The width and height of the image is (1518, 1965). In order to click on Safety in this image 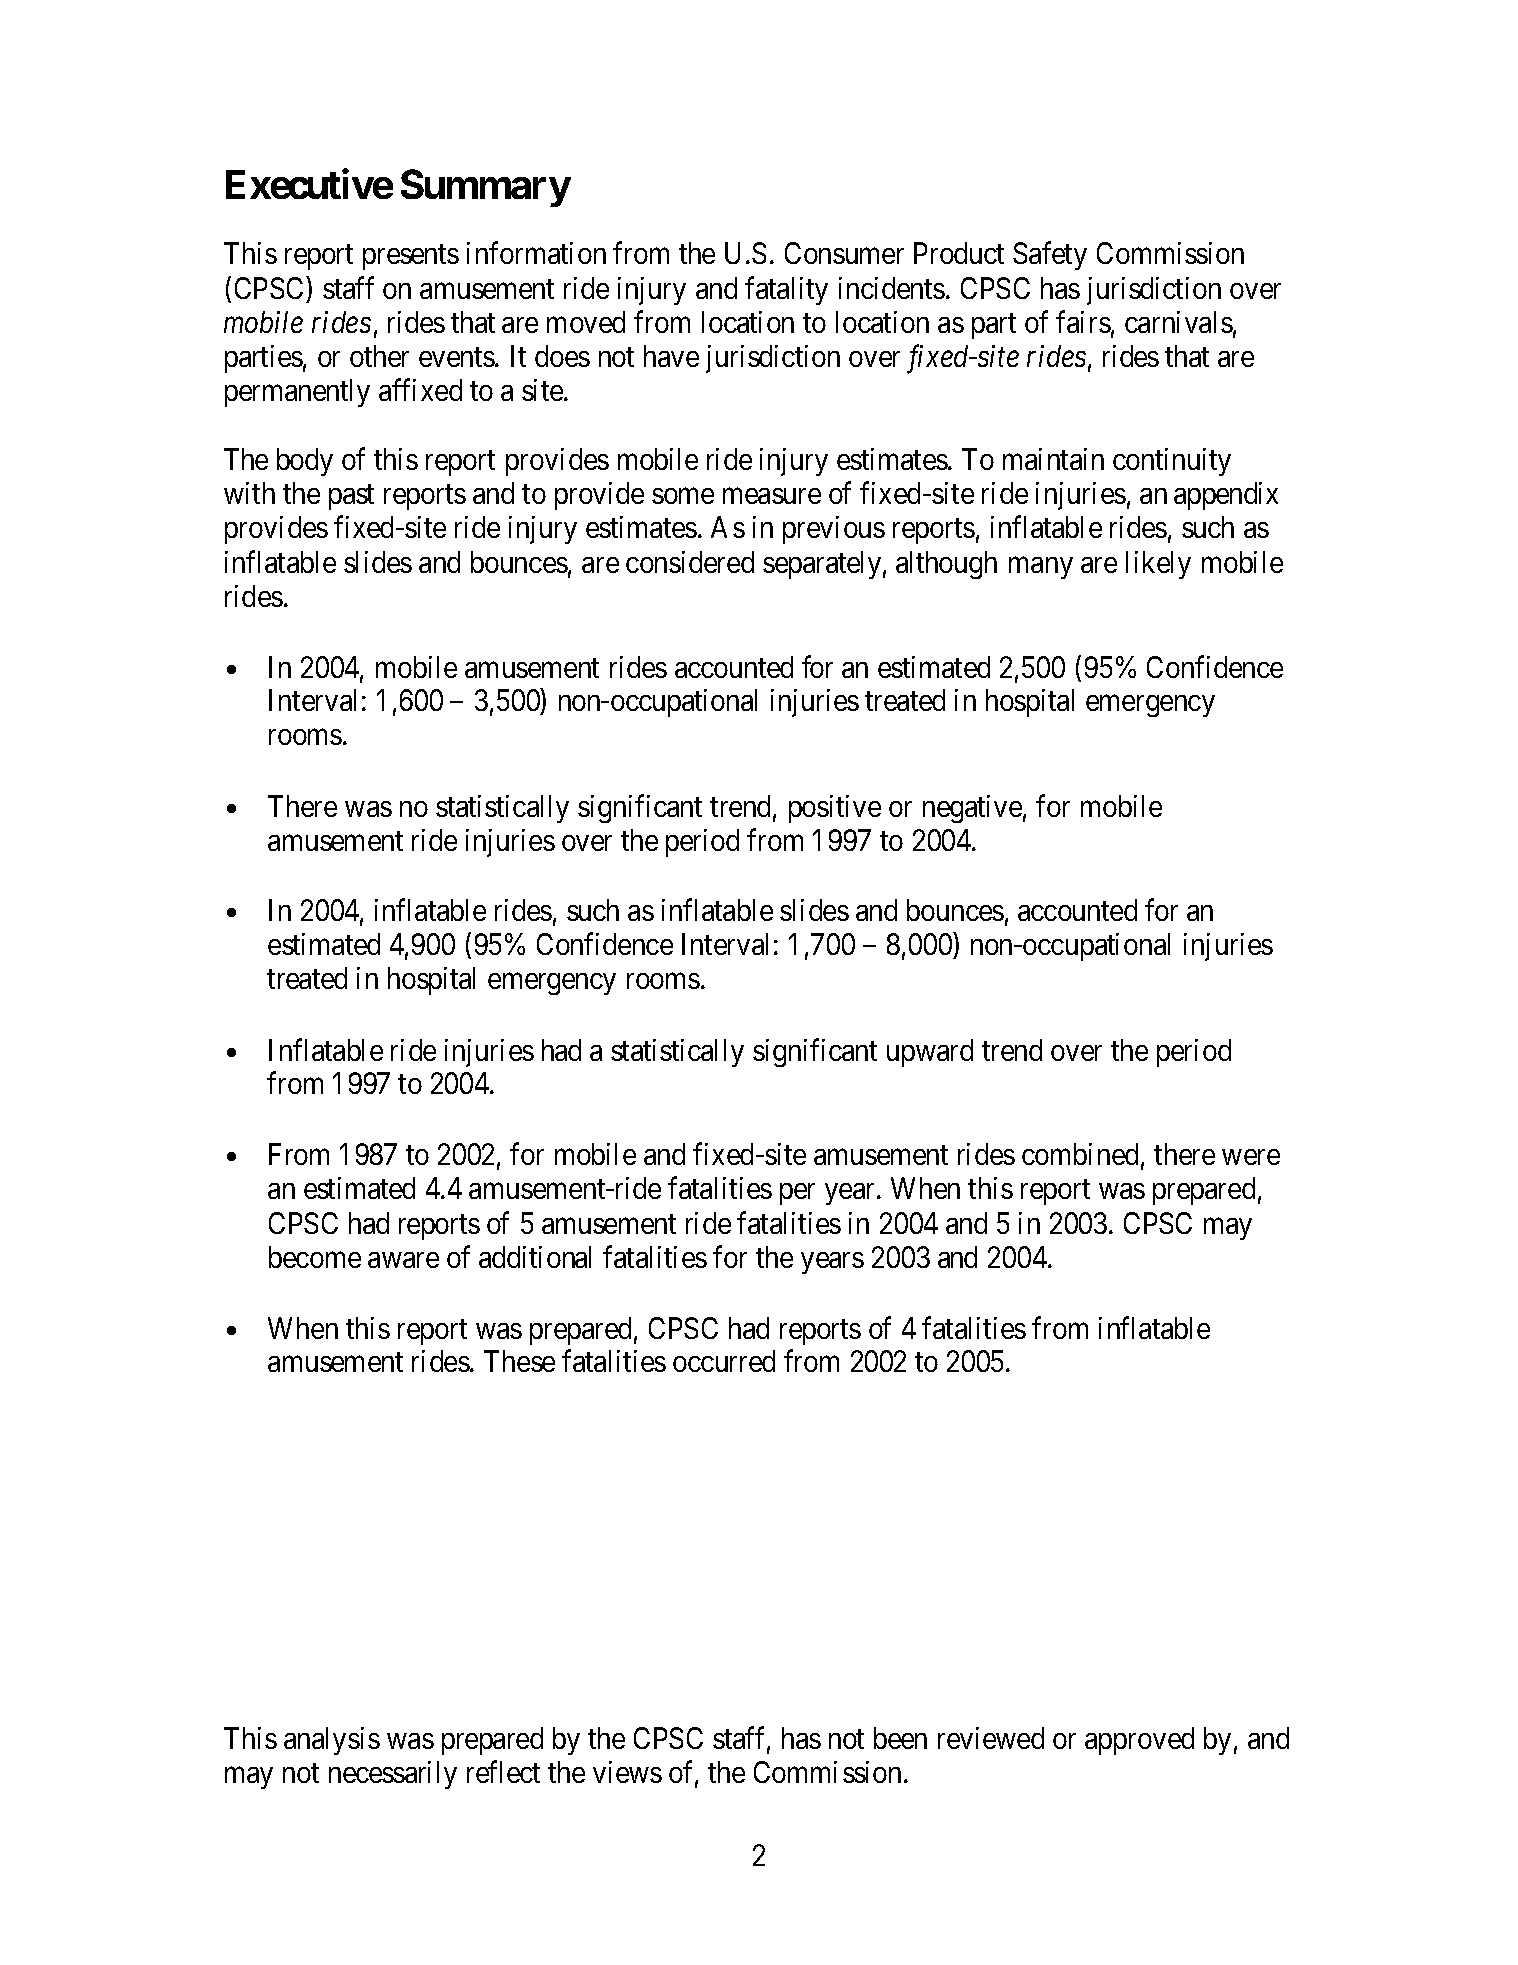, I will do `click(1050, 256)`.
